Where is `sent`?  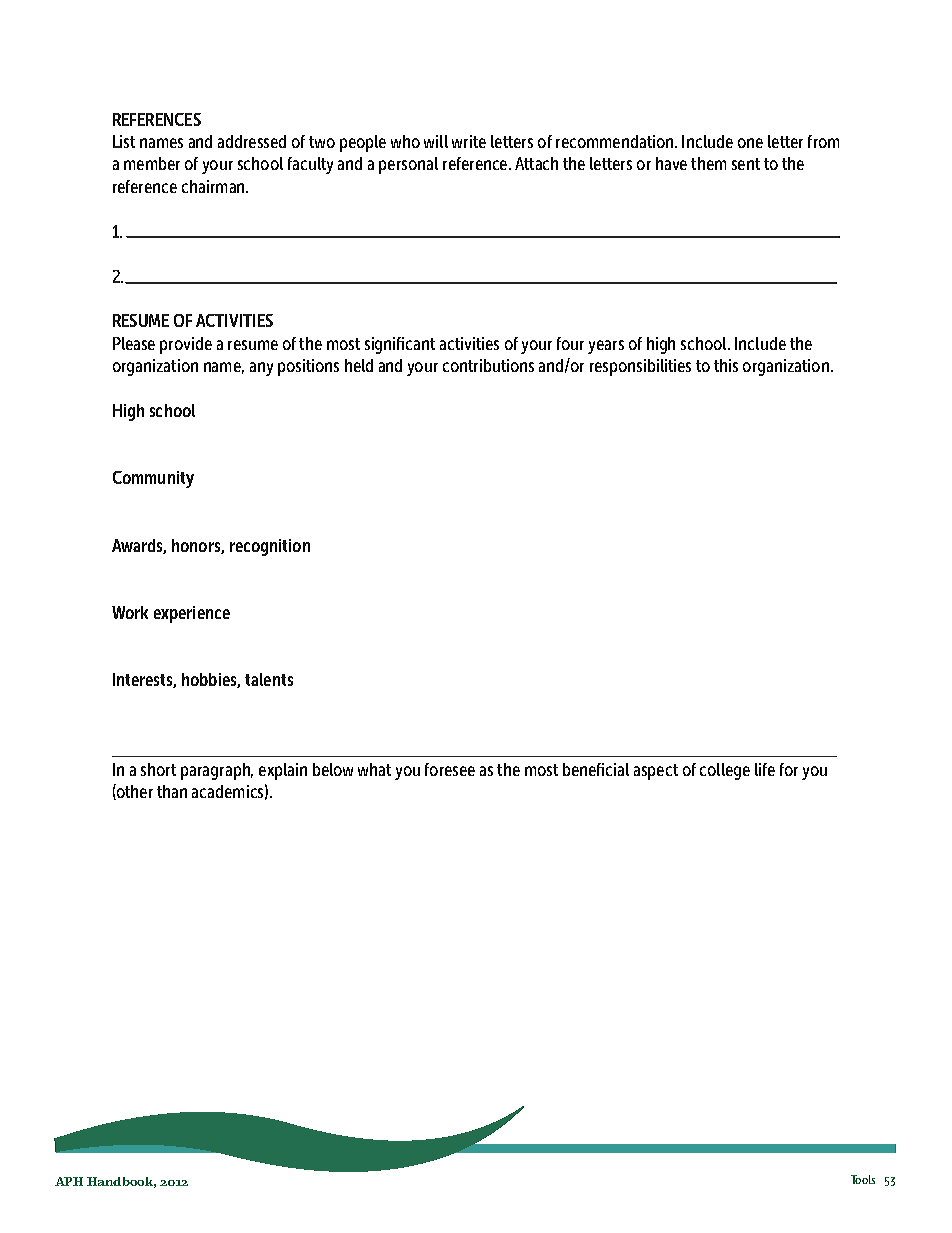 sent is located at coordinates (746, 164).
